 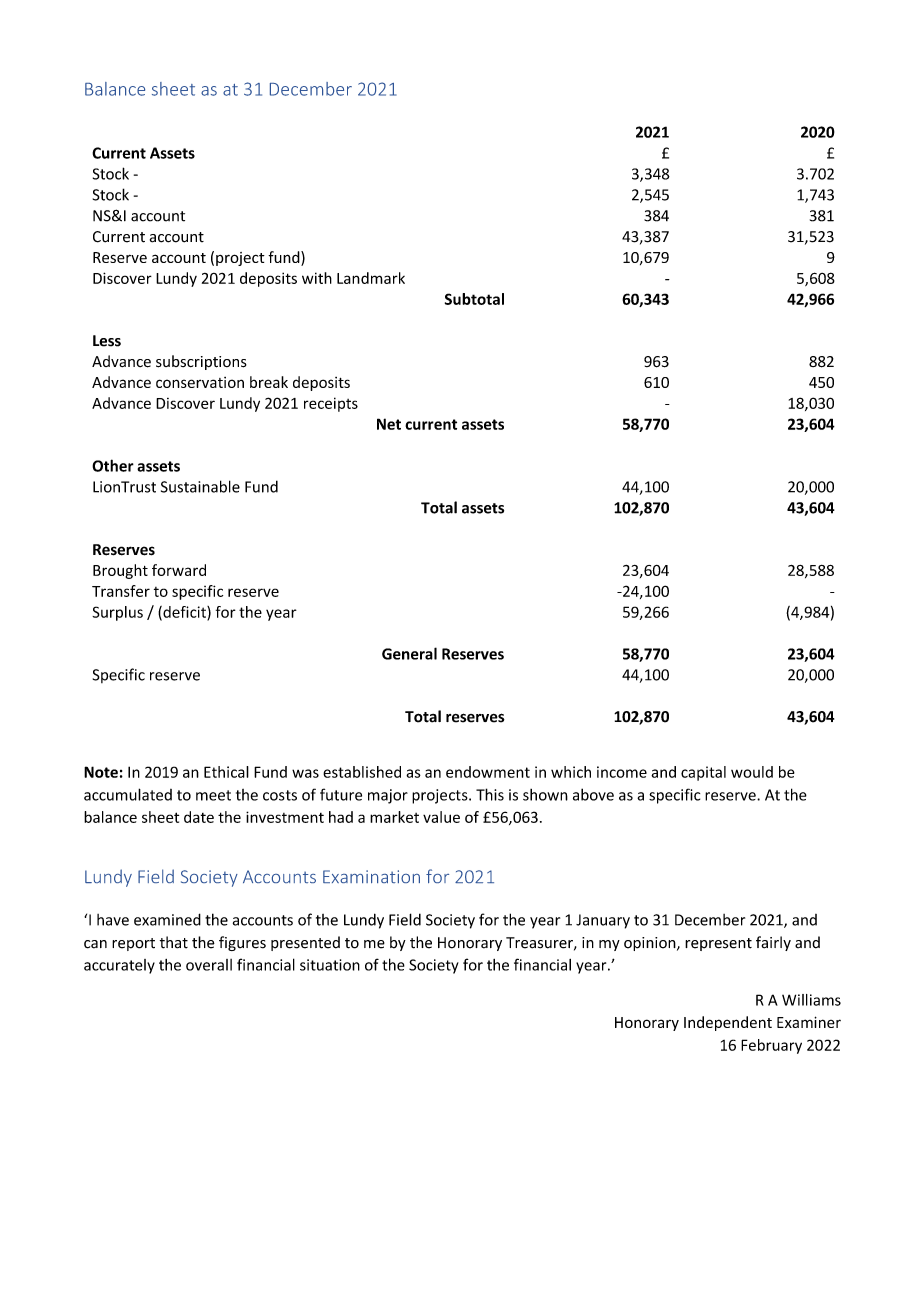 I want to click on would, so click(x=752, y=772).
